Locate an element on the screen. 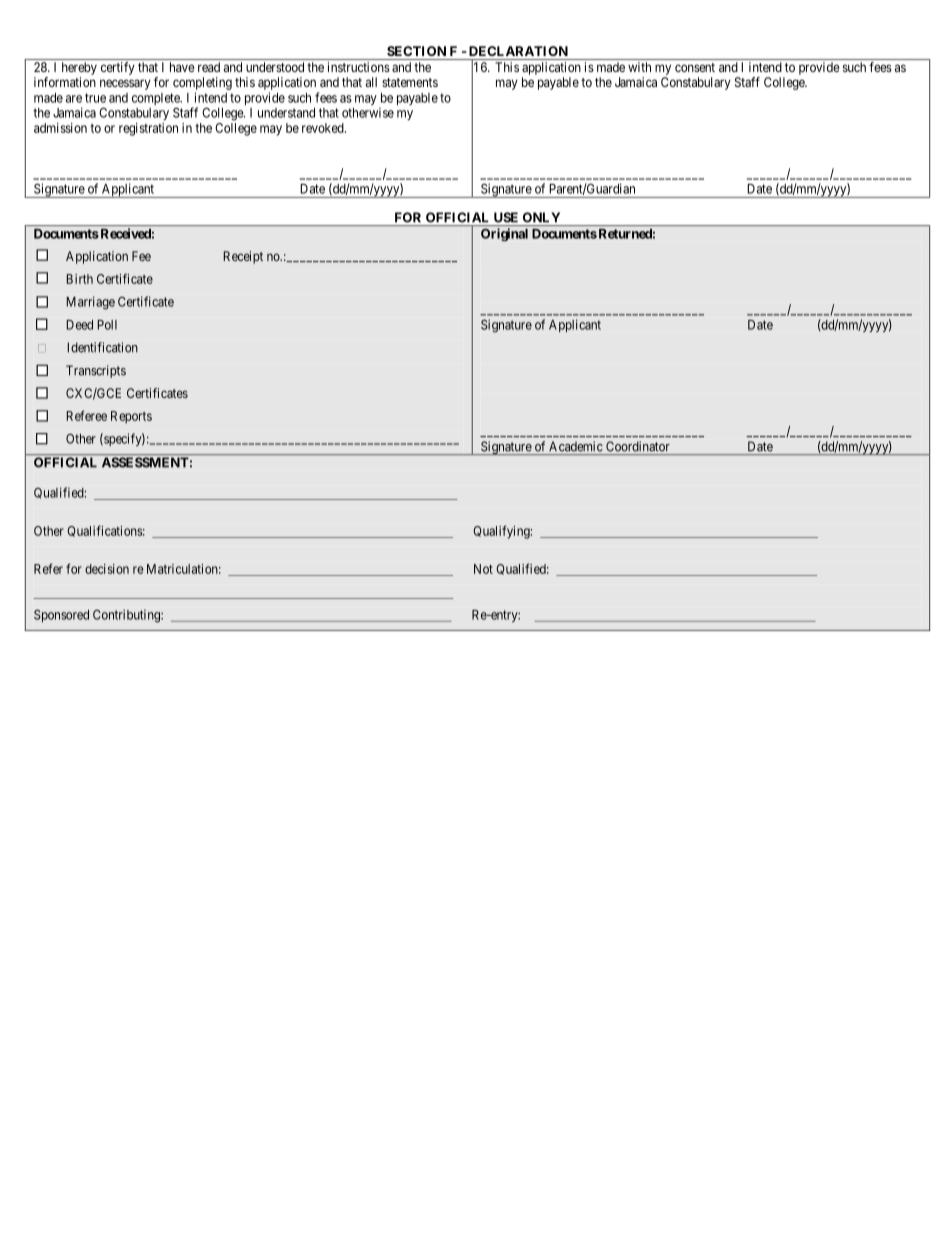 The width and height of the screenshot is (952, 1233). Poll is located at coordinates (107, 325).
